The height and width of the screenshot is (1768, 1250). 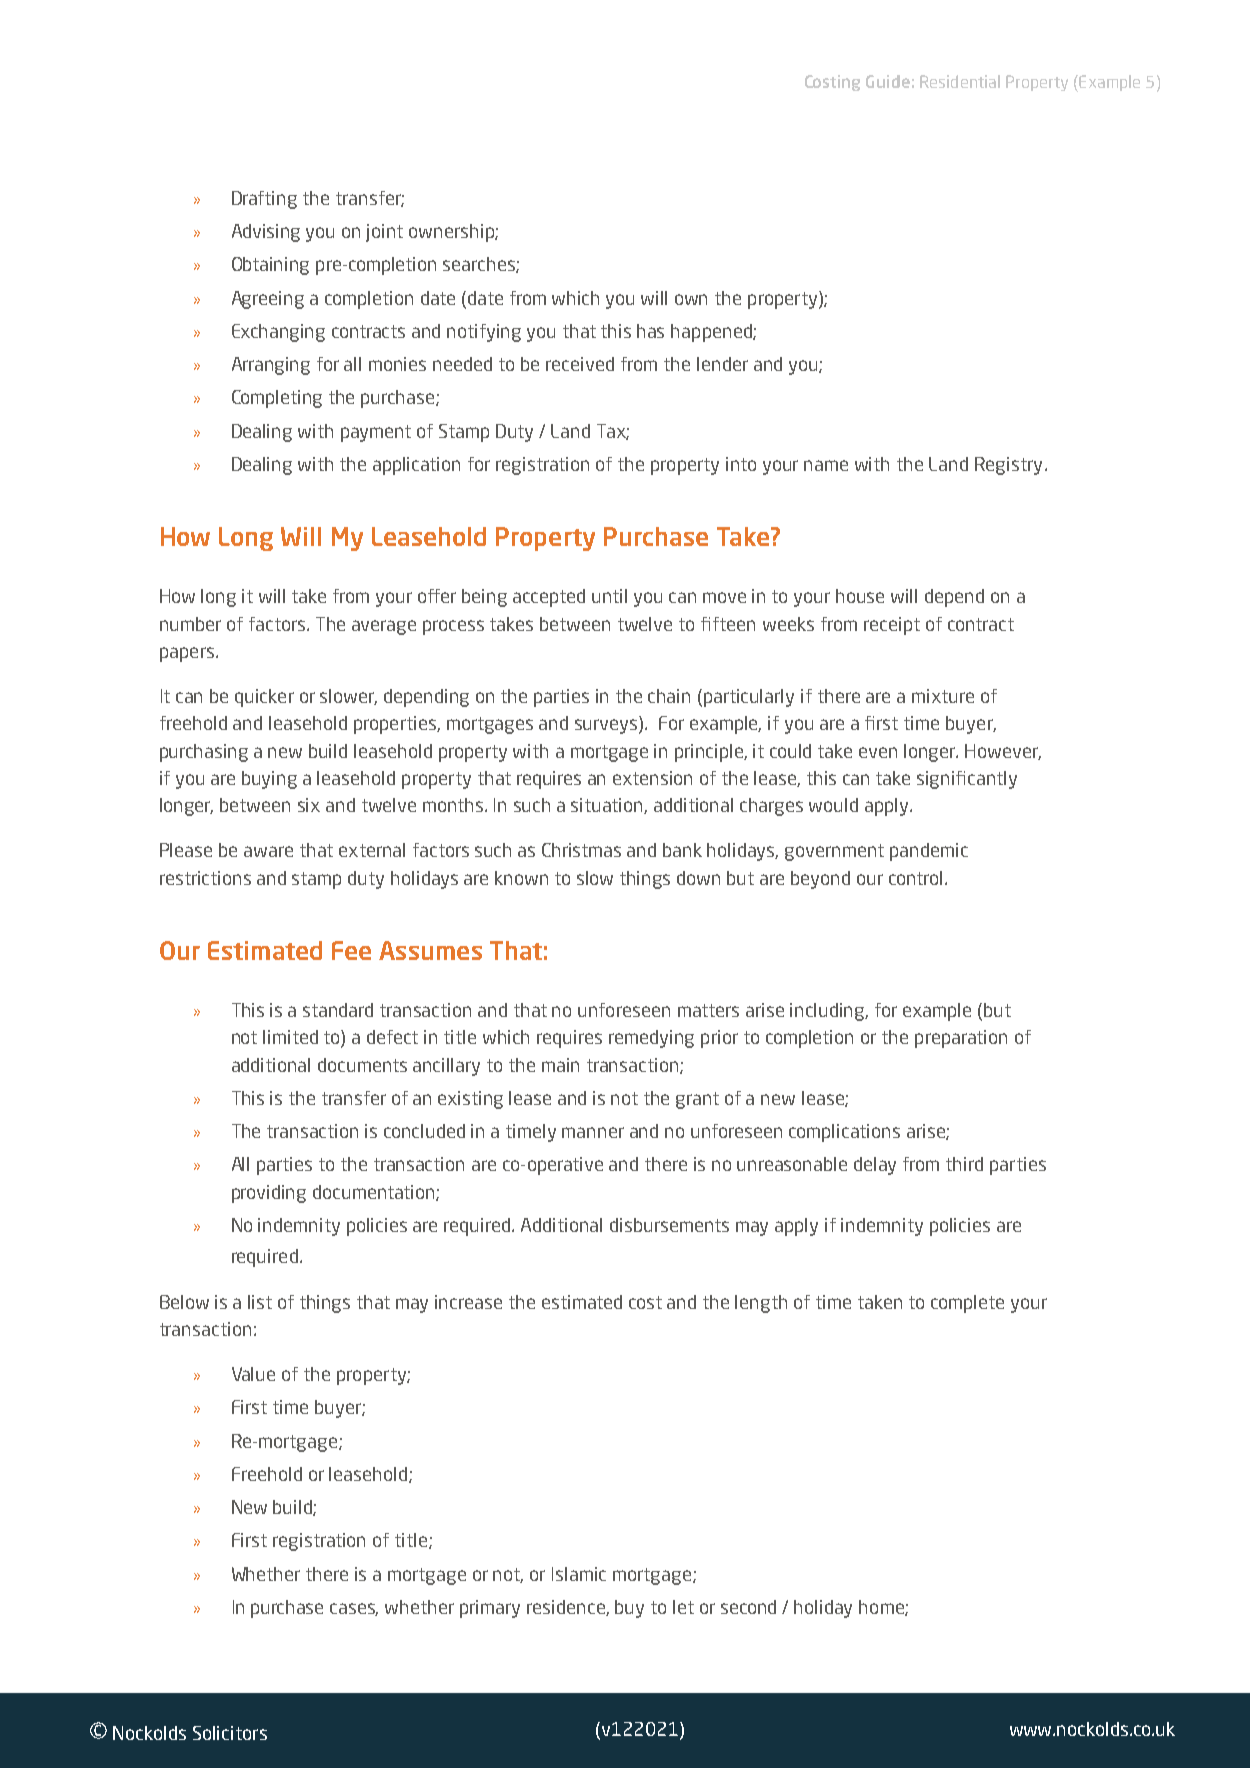 I want to click on control, so click(x=915, y=878).
